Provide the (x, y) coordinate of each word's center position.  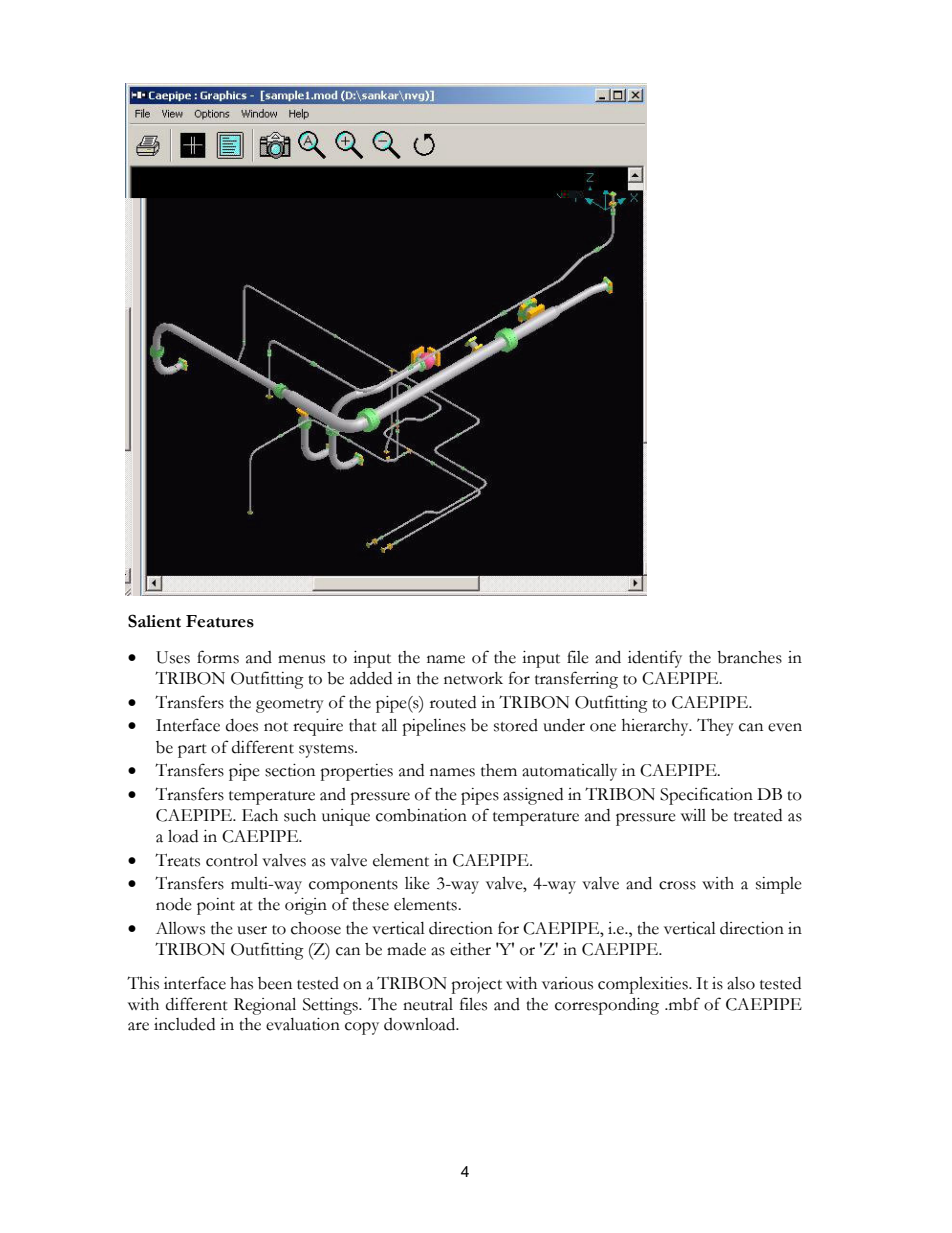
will (693, 815)
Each (260, 815)
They (715, 727)
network (473, 678)
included (184, 1024)
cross (677, 885)
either (470, 949)
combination (421, 815)
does (242, 725)
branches (749, 657)
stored (516, 725)
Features (220, 621)
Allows (180, 928)
